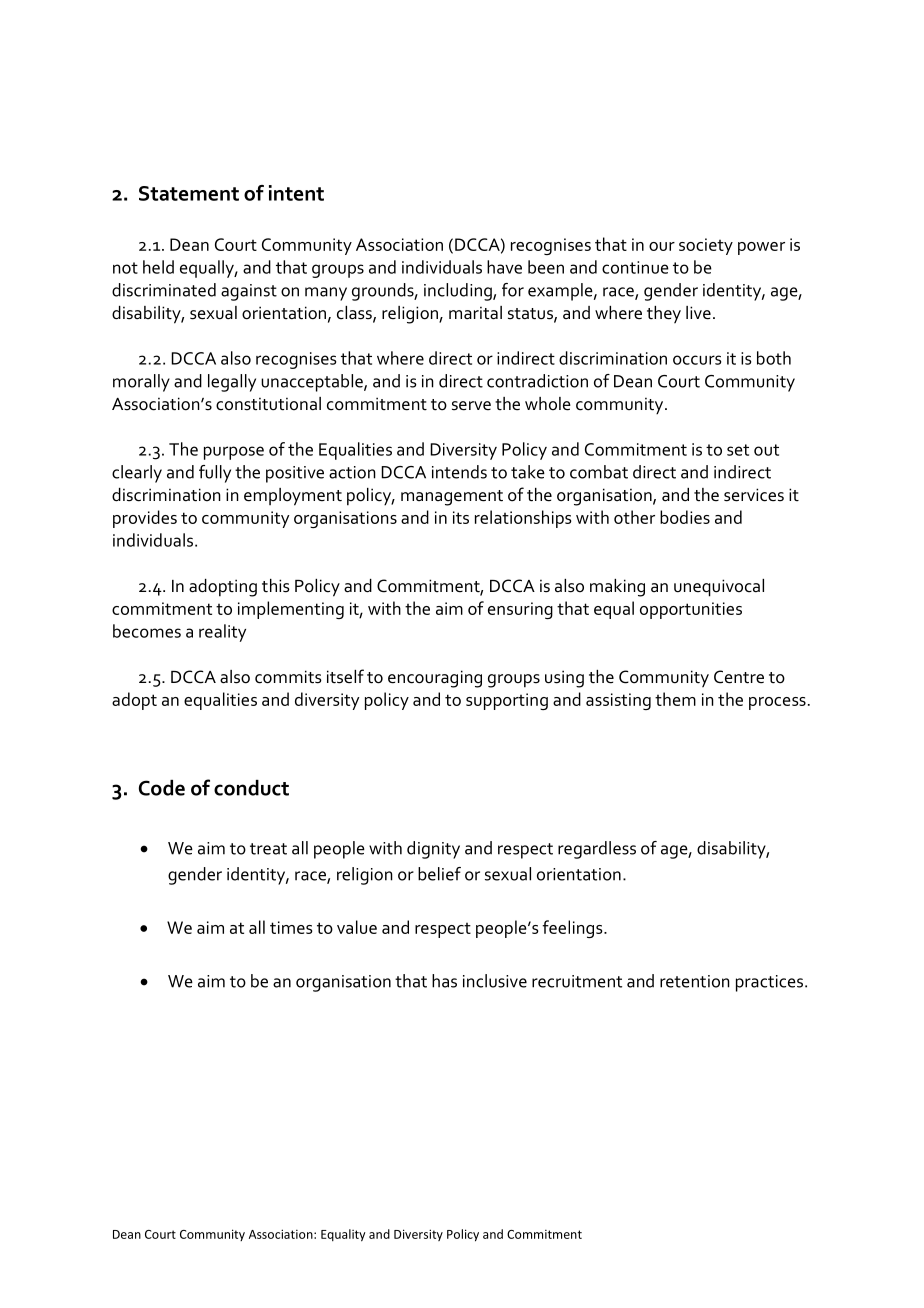  I want to click on dignity, so click(433, 850).
